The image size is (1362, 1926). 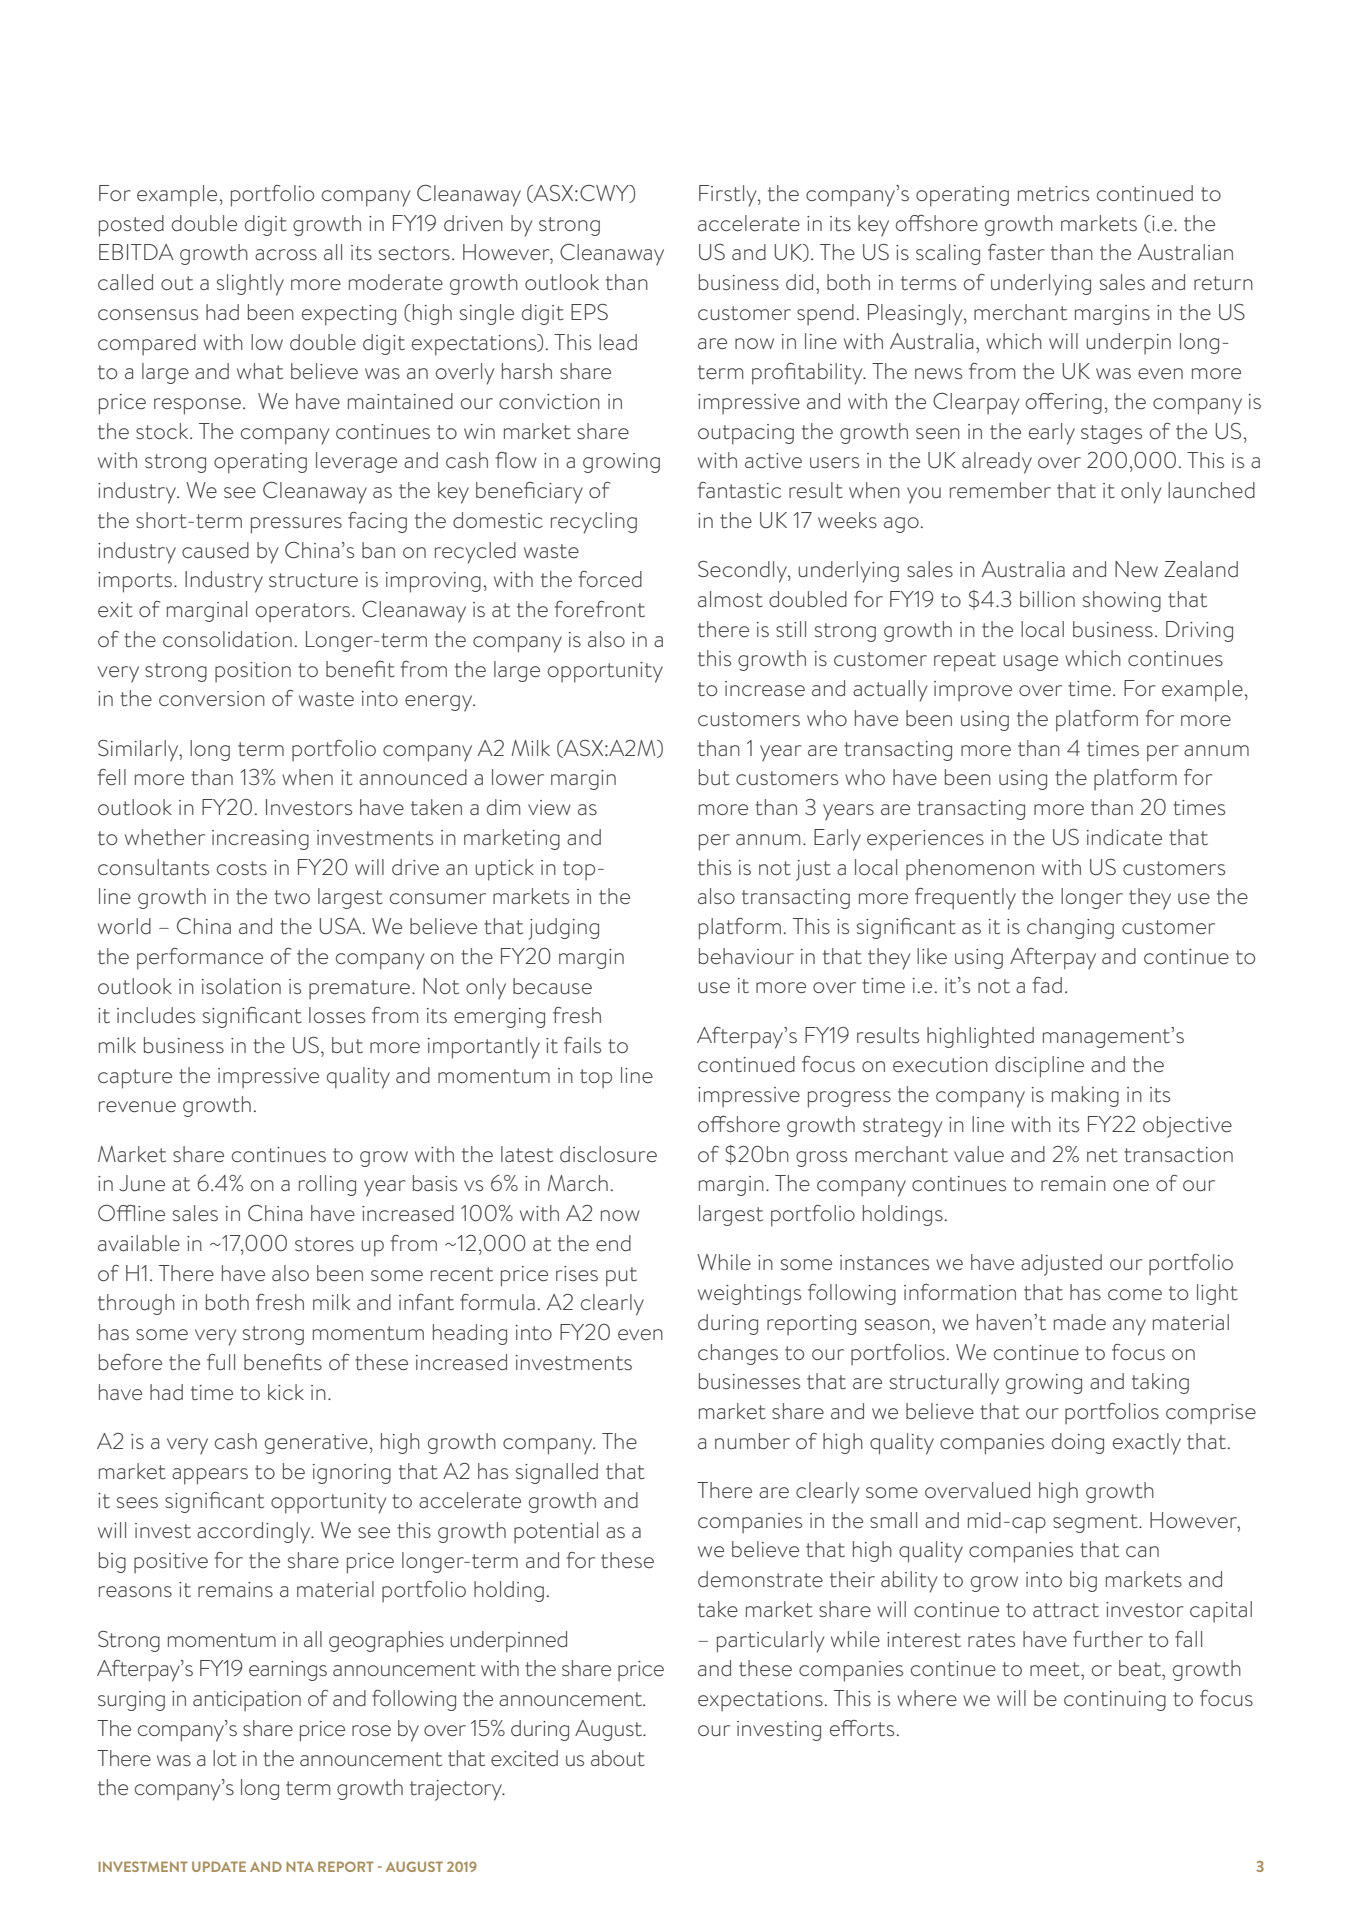 I want to click on faster, so click(x=1016, y=252).
